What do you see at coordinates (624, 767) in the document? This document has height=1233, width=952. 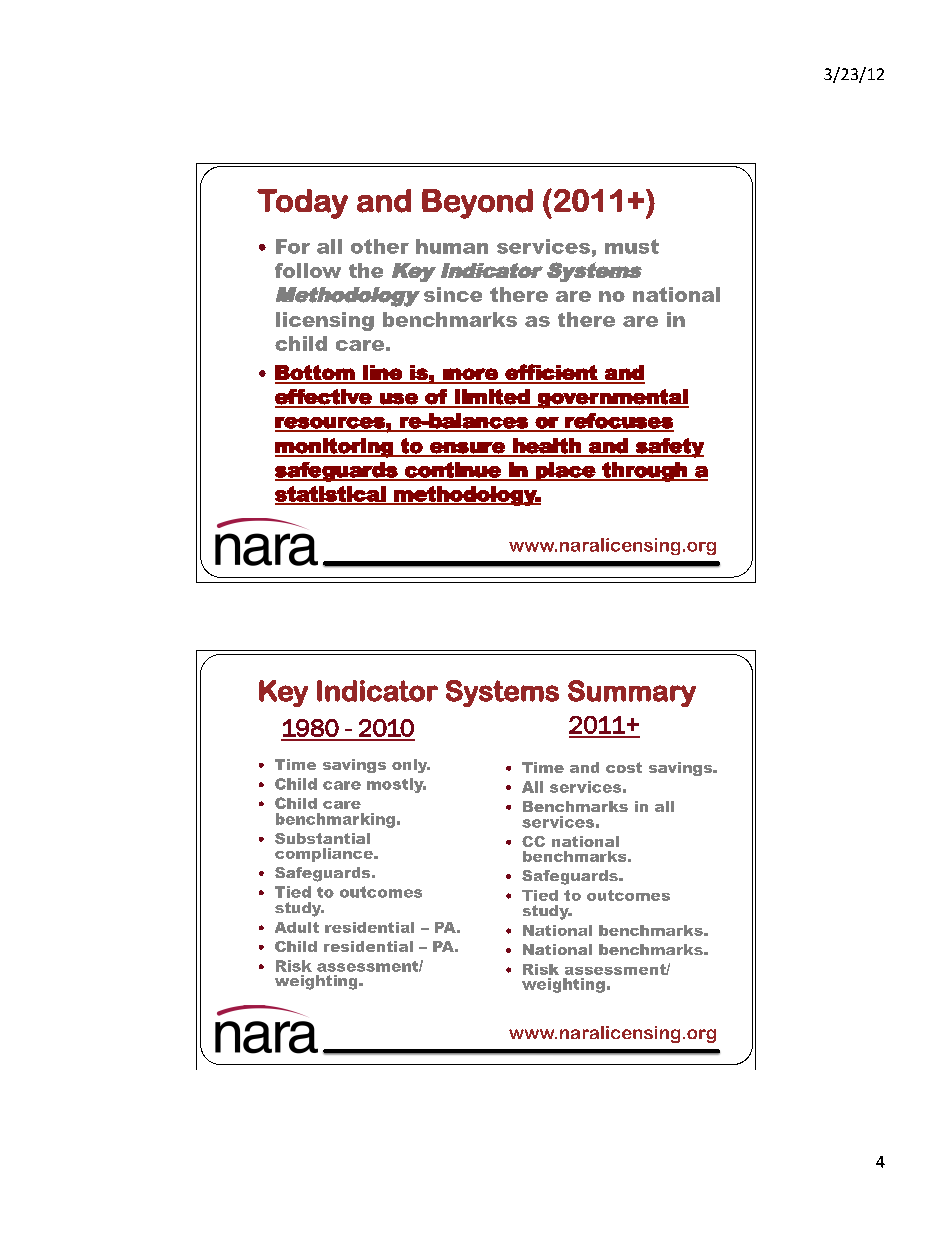 I see `cost` at bounding box center [624, 767].
